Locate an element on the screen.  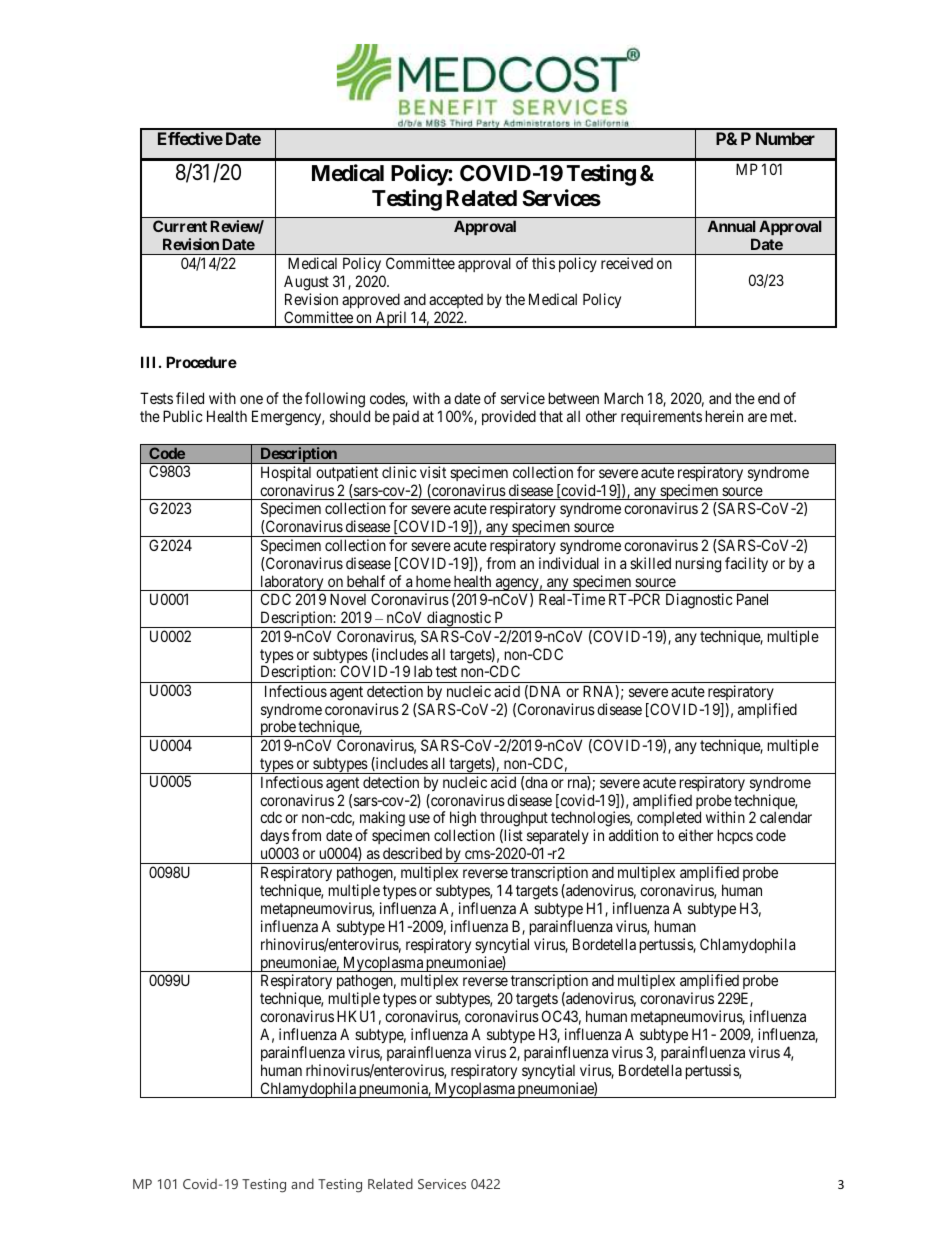
laboratory is located at coordinates (292, 583).
